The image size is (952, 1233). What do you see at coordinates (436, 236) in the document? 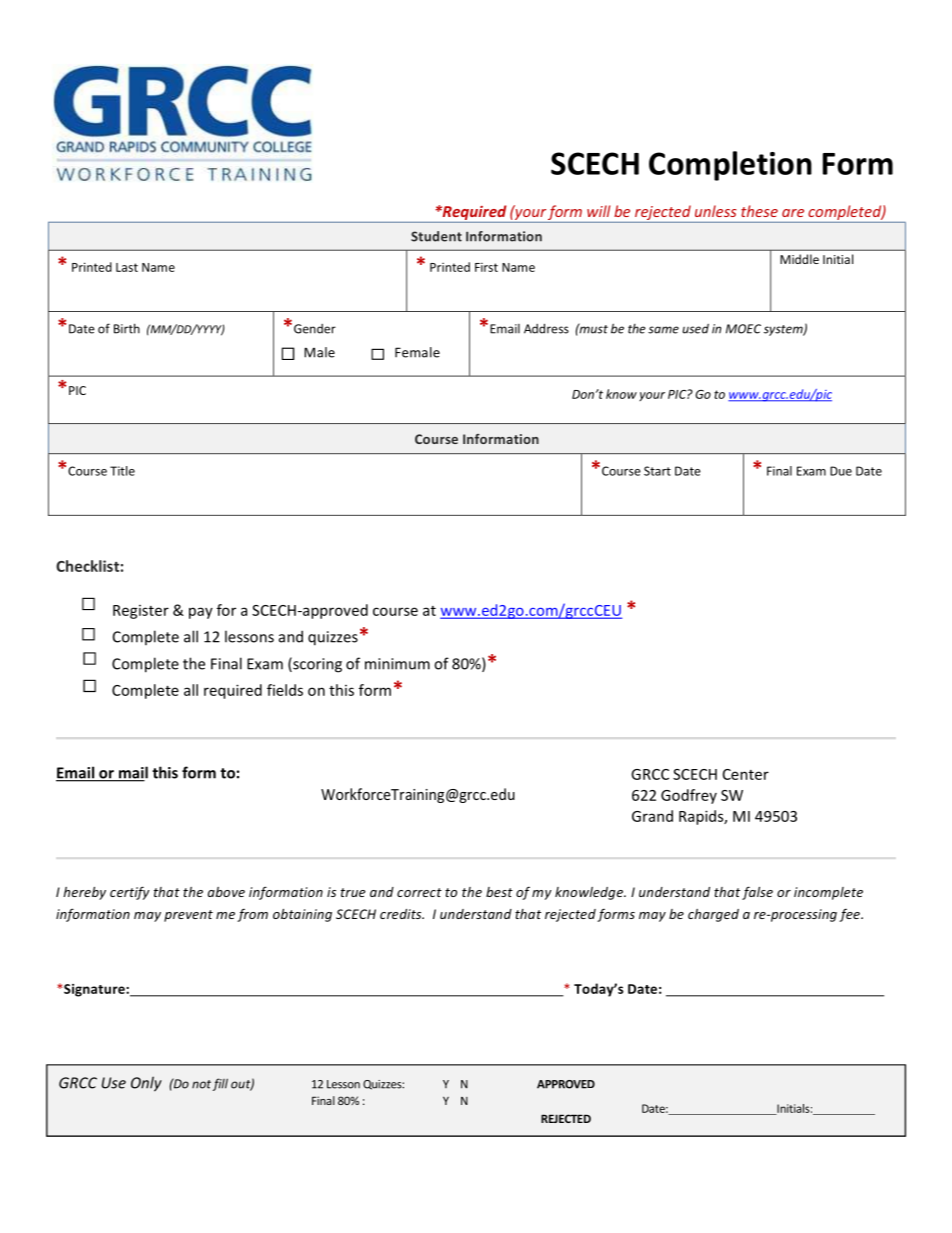
I see `Student` at bounding box center [436, 236].
